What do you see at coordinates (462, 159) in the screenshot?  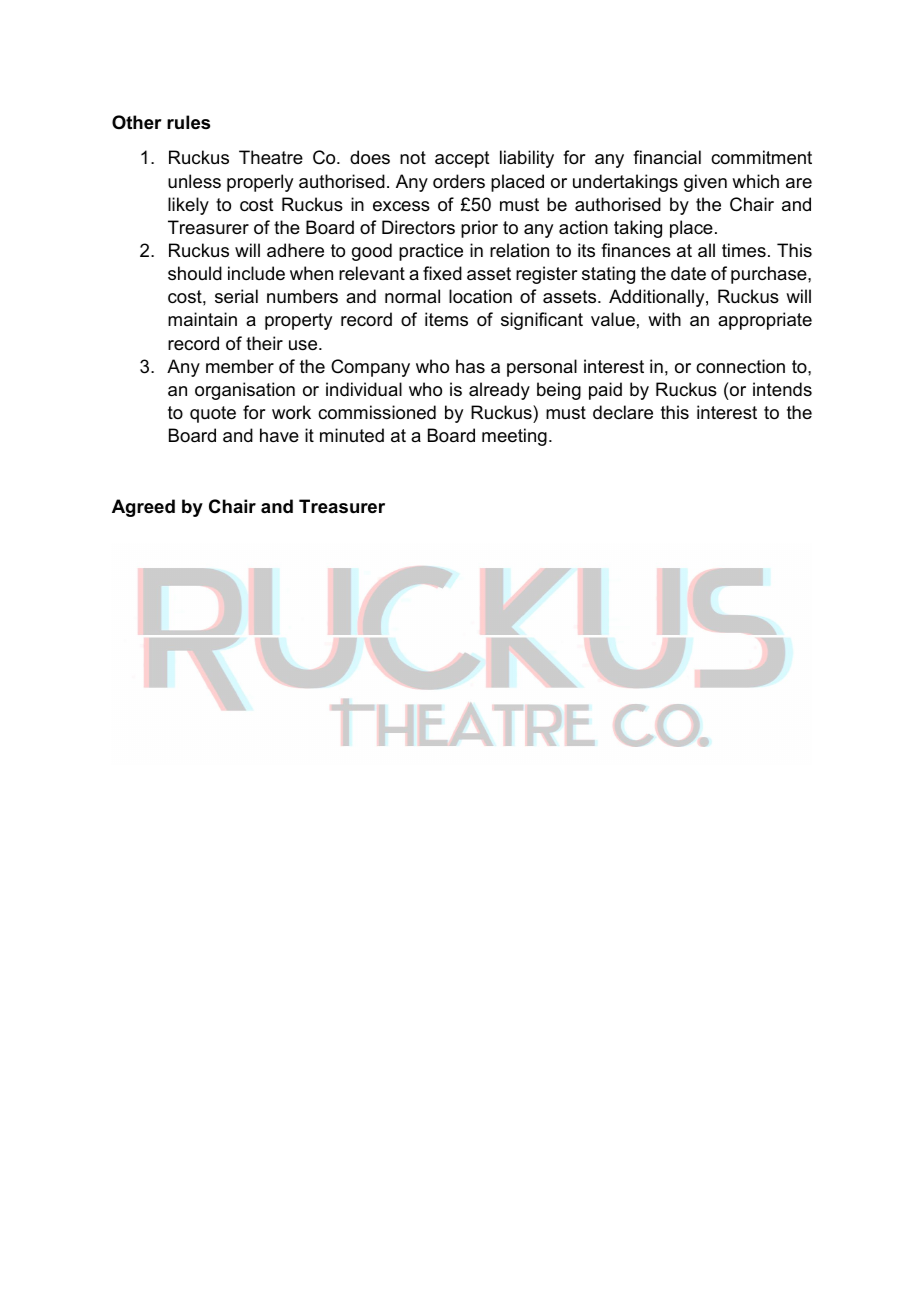 I see `accept` at bounding box center [462, 159].
